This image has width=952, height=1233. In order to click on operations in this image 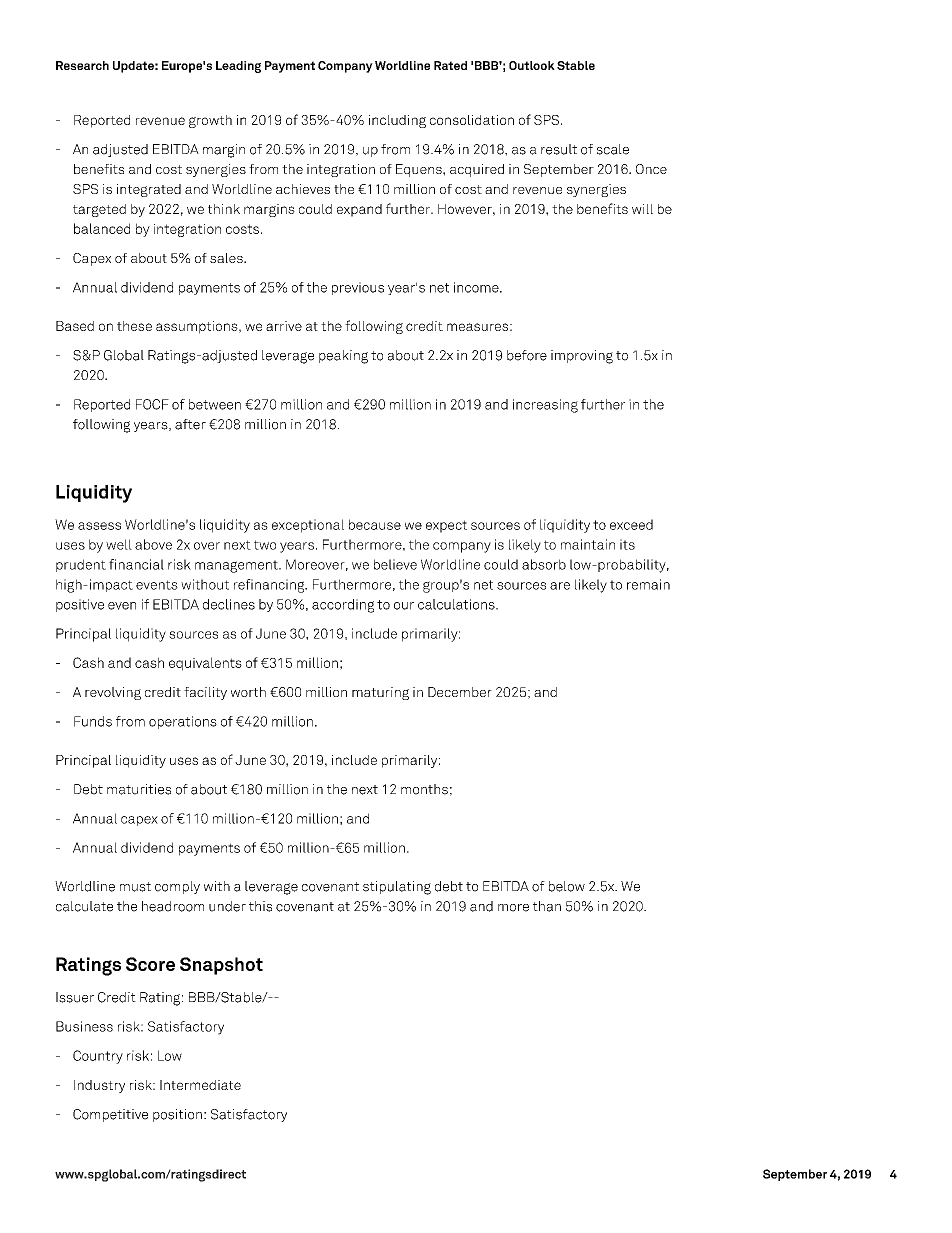, I will do `click(183, 722)`.
